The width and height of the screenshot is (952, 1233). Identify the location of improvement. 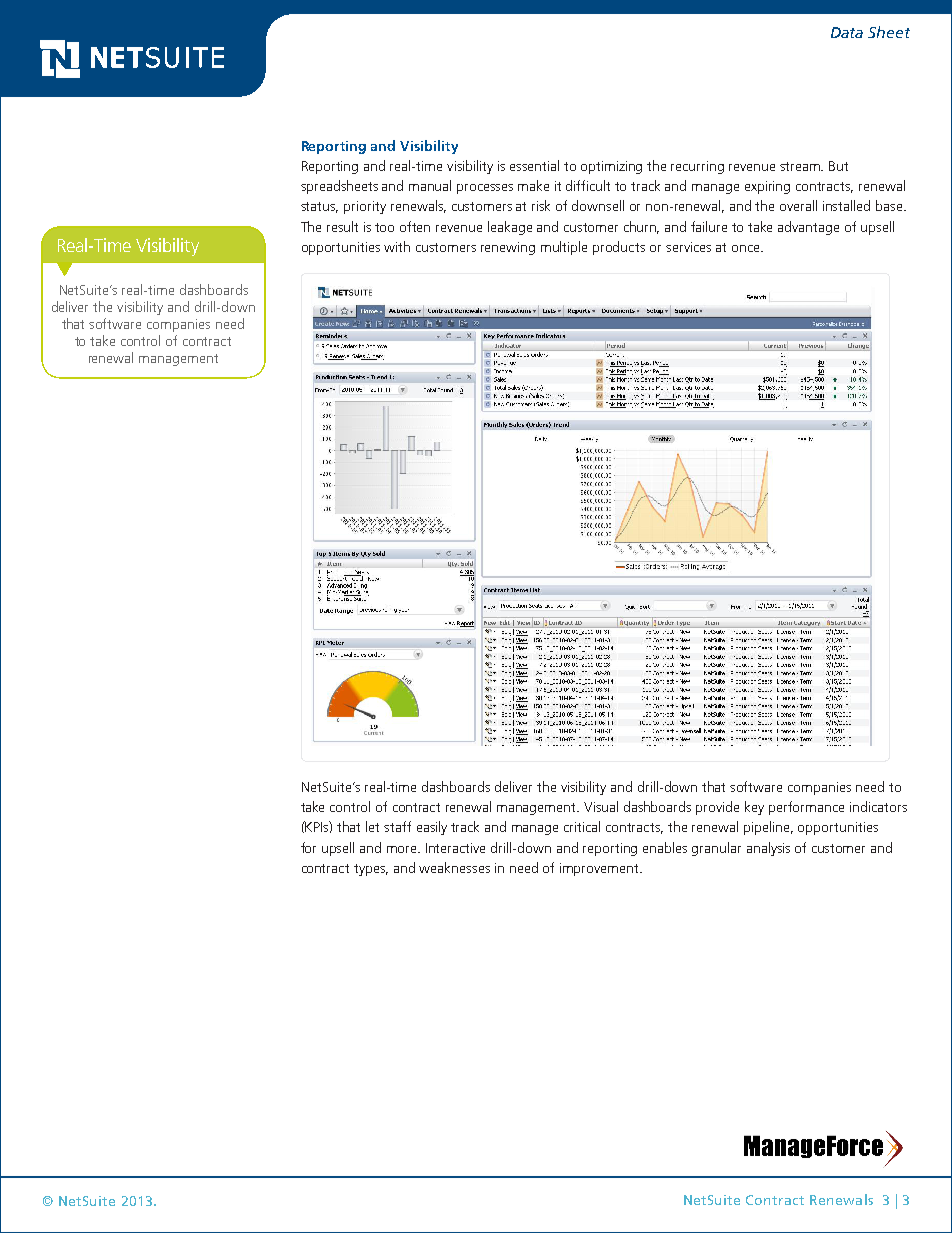
(600, 869).
